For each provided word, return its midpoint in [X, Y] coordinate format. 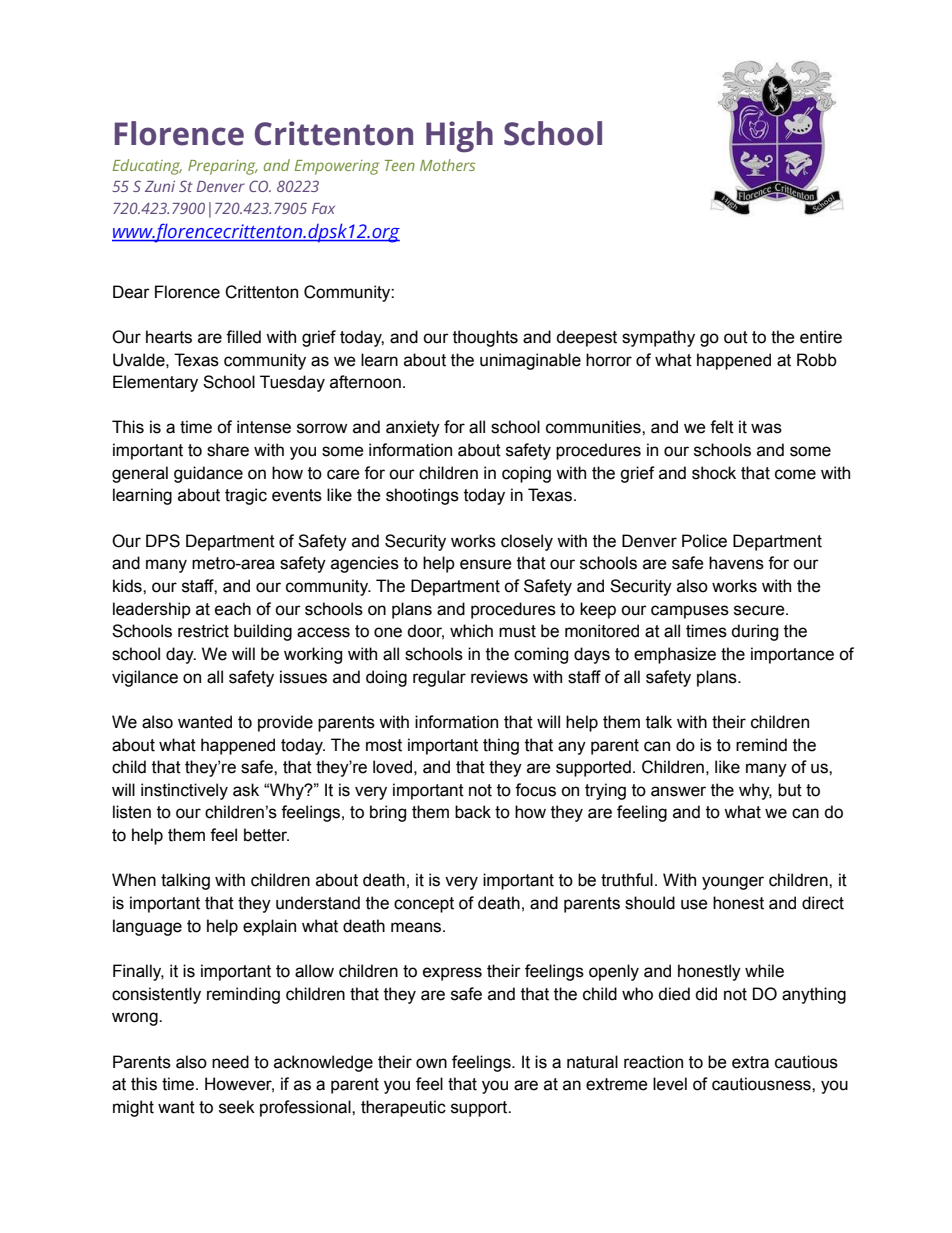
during [754, 632]
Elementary [155, 383]
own [431, 1063]
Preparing [223, 167]
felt [722, 427]
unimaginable [530, 361]
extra [750, 1062]
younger [733, 883]
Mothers [447, 165]
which [471, 631]
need [230, 1062]
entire [821, 337]
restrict [203, 631]
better [266, 835]
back [473, 812]
